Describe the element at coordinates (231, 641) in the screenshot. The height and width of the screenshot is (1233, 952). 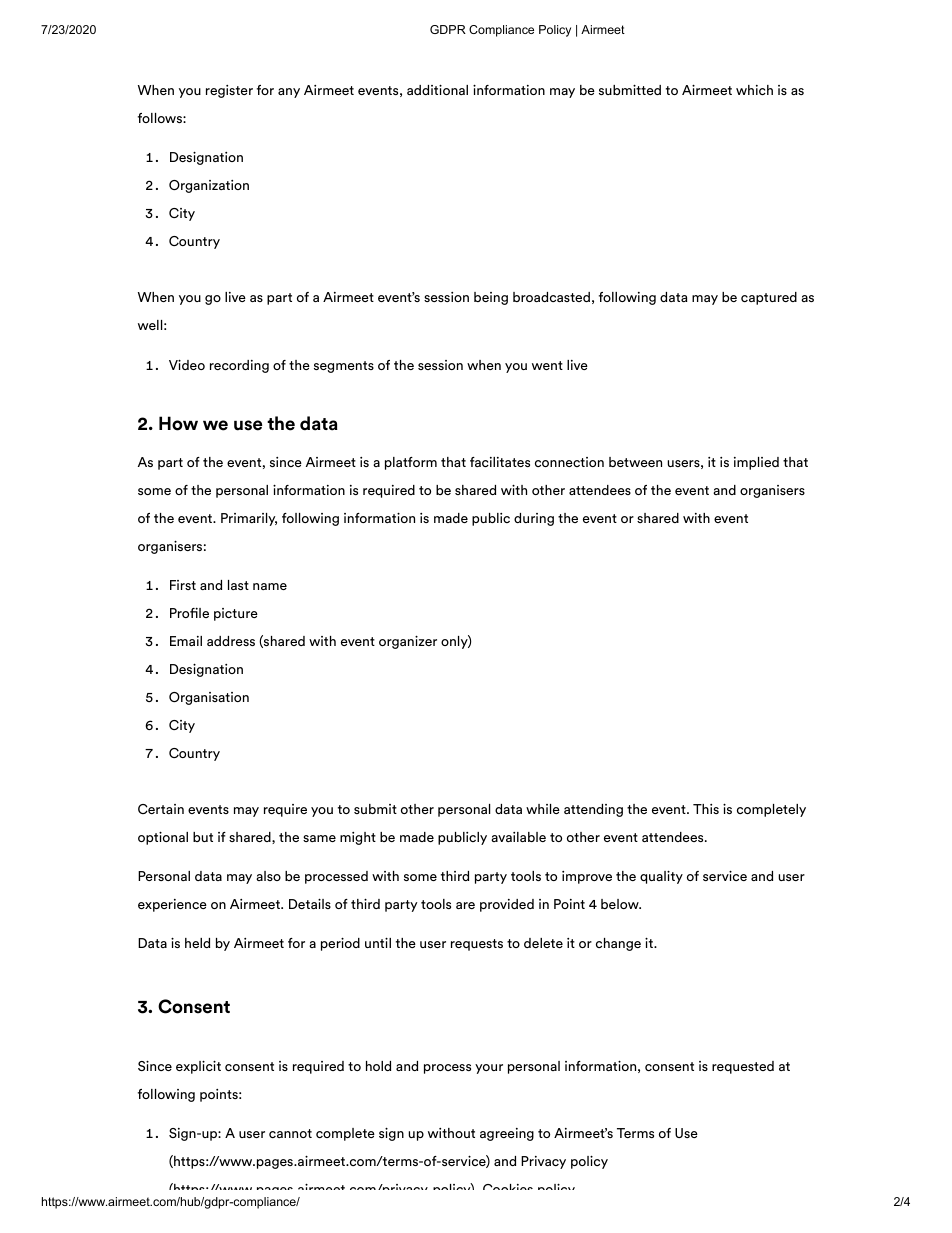
I see `address` at that location.
